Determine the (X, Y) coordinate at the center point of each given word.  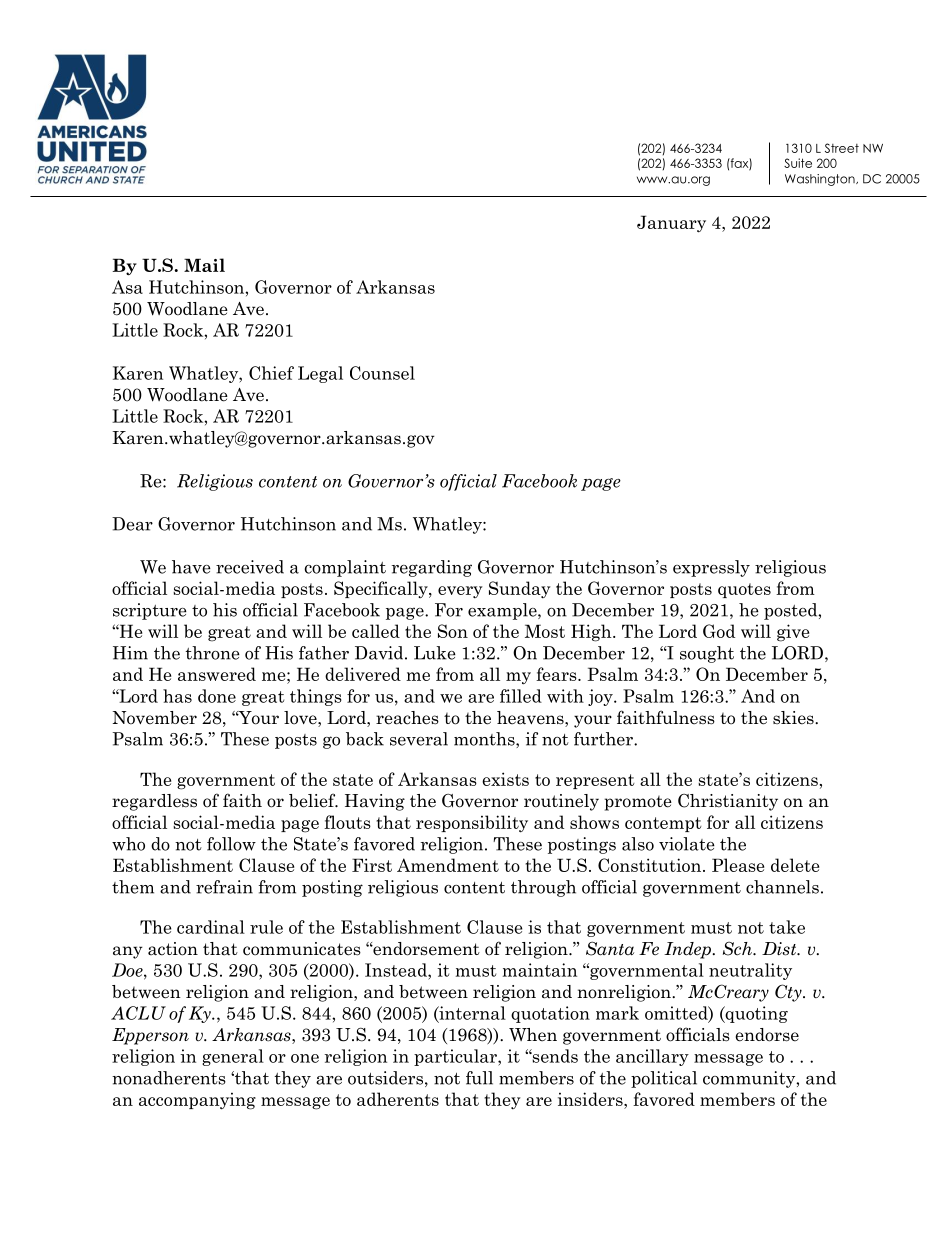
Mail (204, 265)
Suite (798, 163)
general (233, 1057)
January (671, 224)
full (479, 1078)
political (664, 1079)
